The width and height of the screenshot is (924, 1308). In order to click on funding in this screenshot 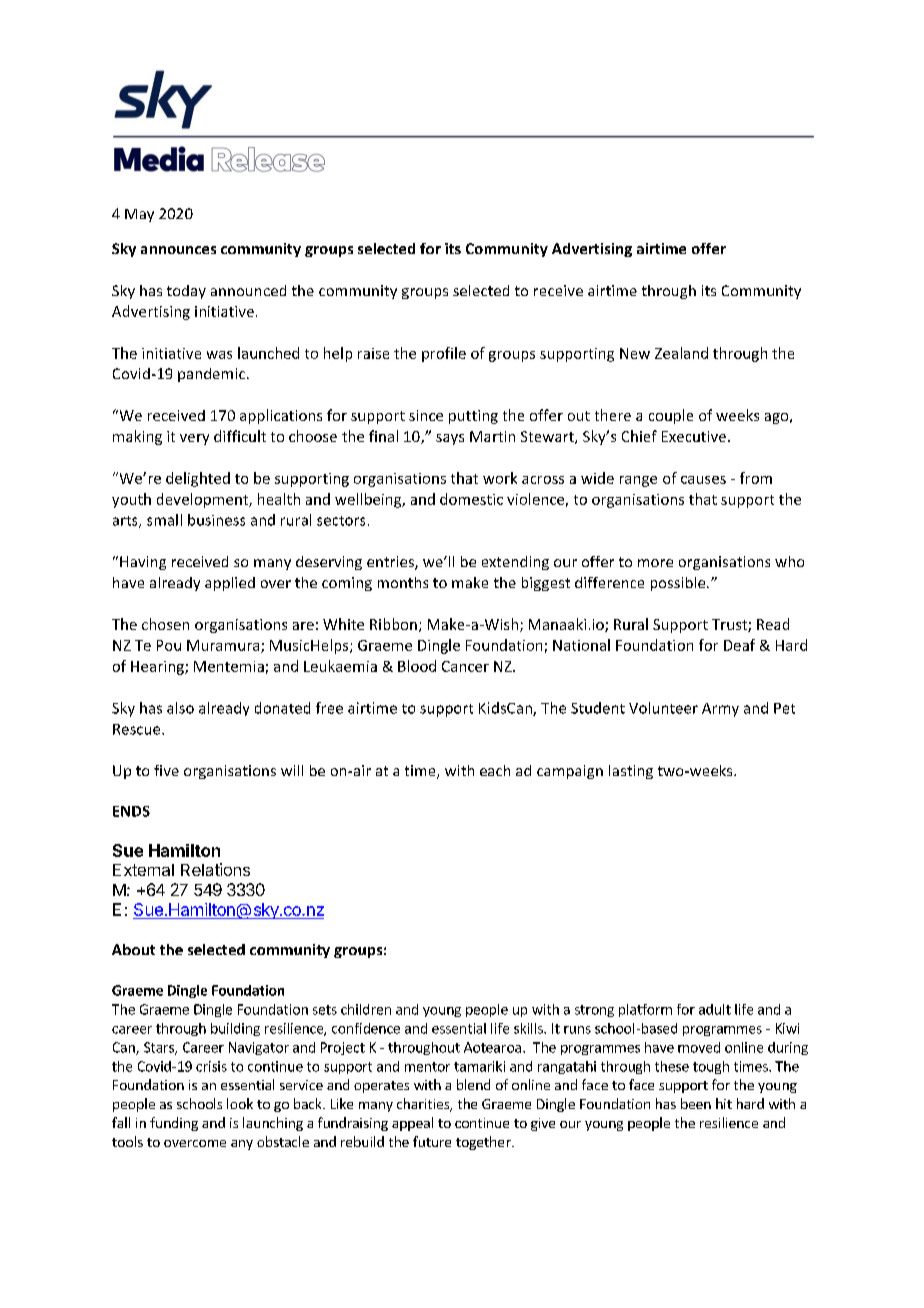, I will do `click(174, 1124)`.
